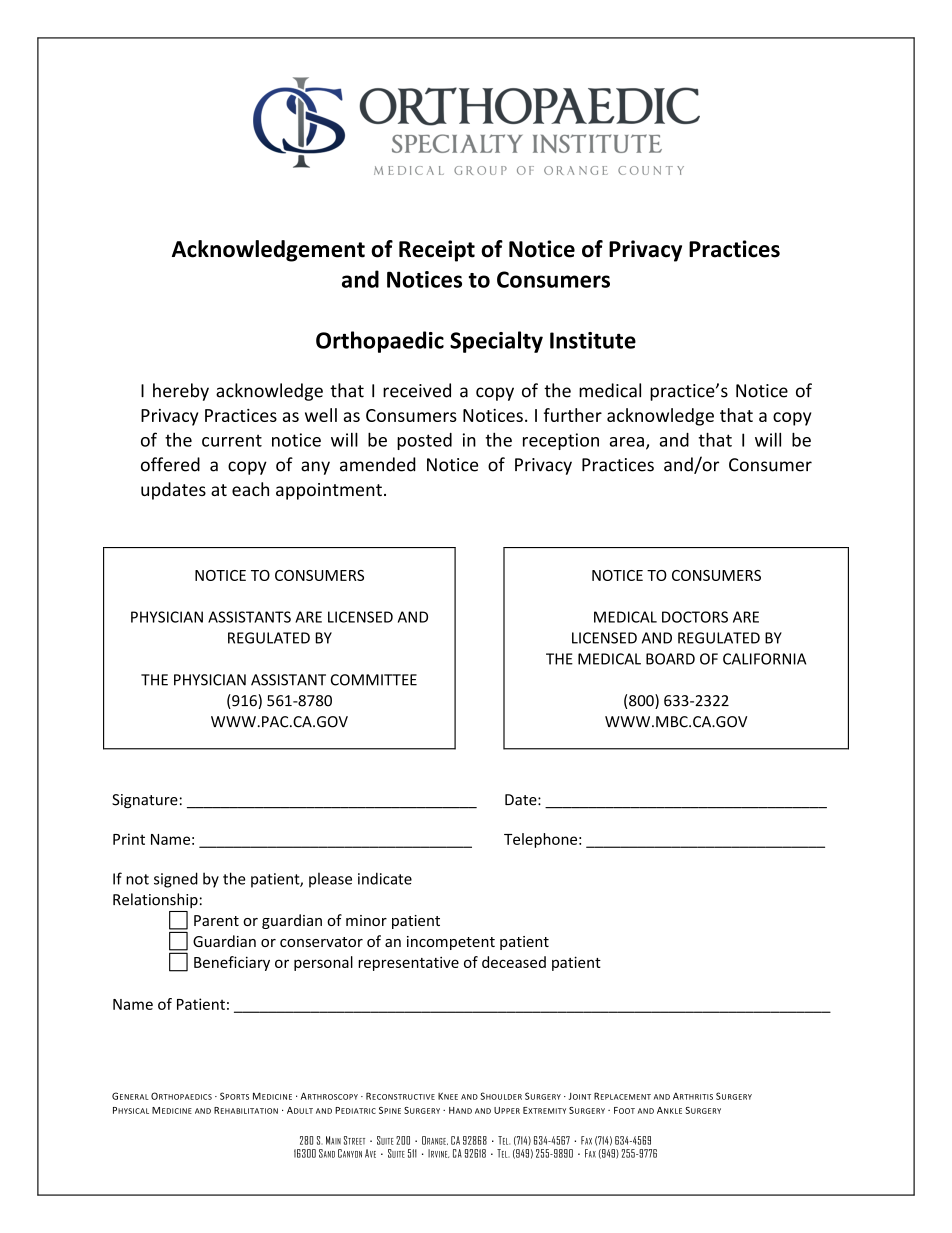 Image resolution: width=952 pixels, height=1233 pixels. What do you see at coordinates (385, 878) in the screenshot?
I see `indicate` at bounding box center [385, 878].
